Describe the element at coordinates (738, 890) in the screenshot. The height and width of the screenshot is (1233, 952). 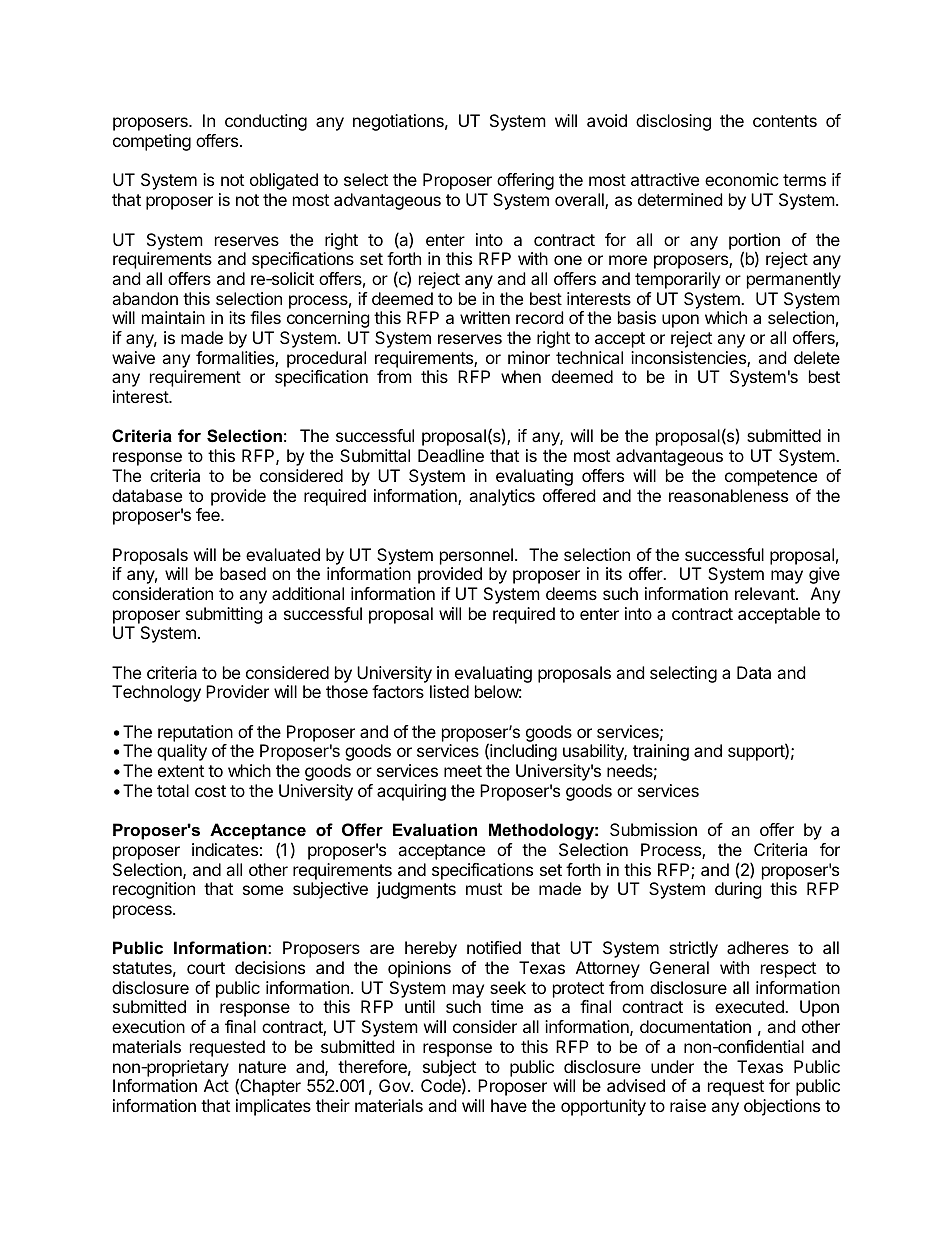
I see `during` at that location.
